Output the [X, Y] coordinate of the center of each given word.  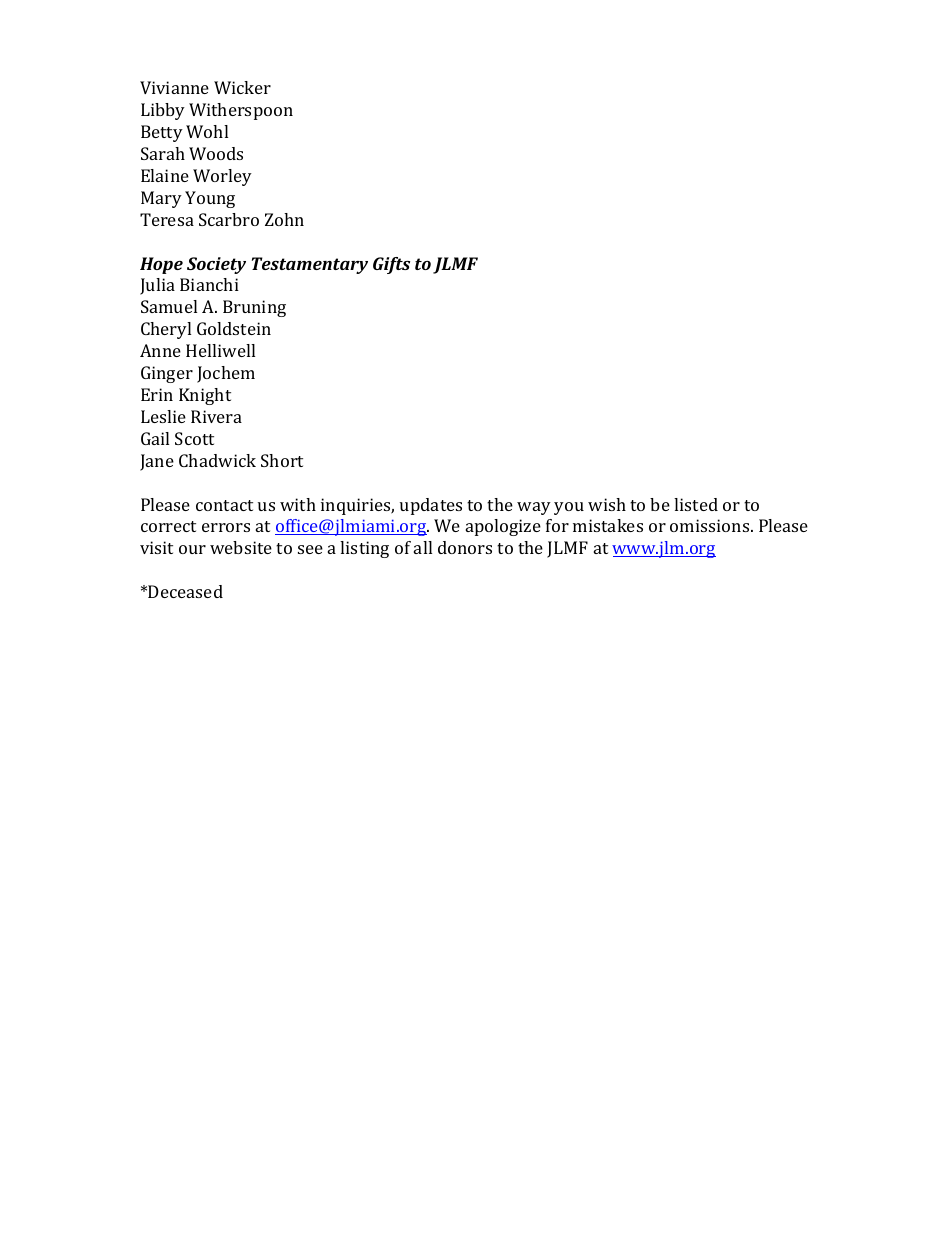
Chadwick [217, 460]
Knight [205, 396]
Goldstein [234, 328]
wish [607, 504]
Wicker [242, 87]
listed [696, 504]
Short [282, 460]
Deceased [185, 591]
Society [216, 265]
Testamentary [310, 265]
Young [210, 199]
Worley [222, 177]
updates [431, 506]
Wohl [207, 131]
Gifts [391, 265]
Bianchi [209, 284]
